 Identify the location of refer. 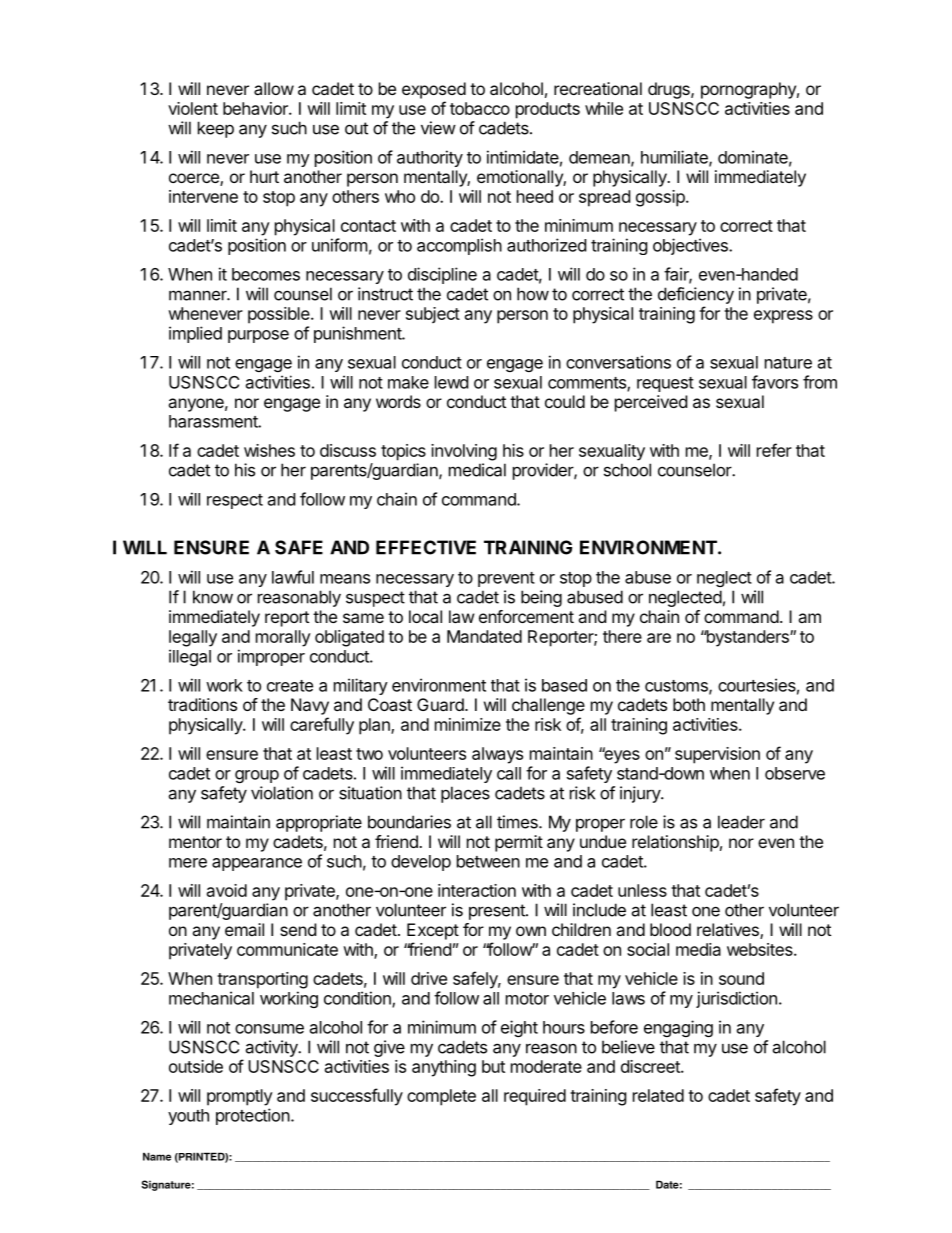
(774, 450).
